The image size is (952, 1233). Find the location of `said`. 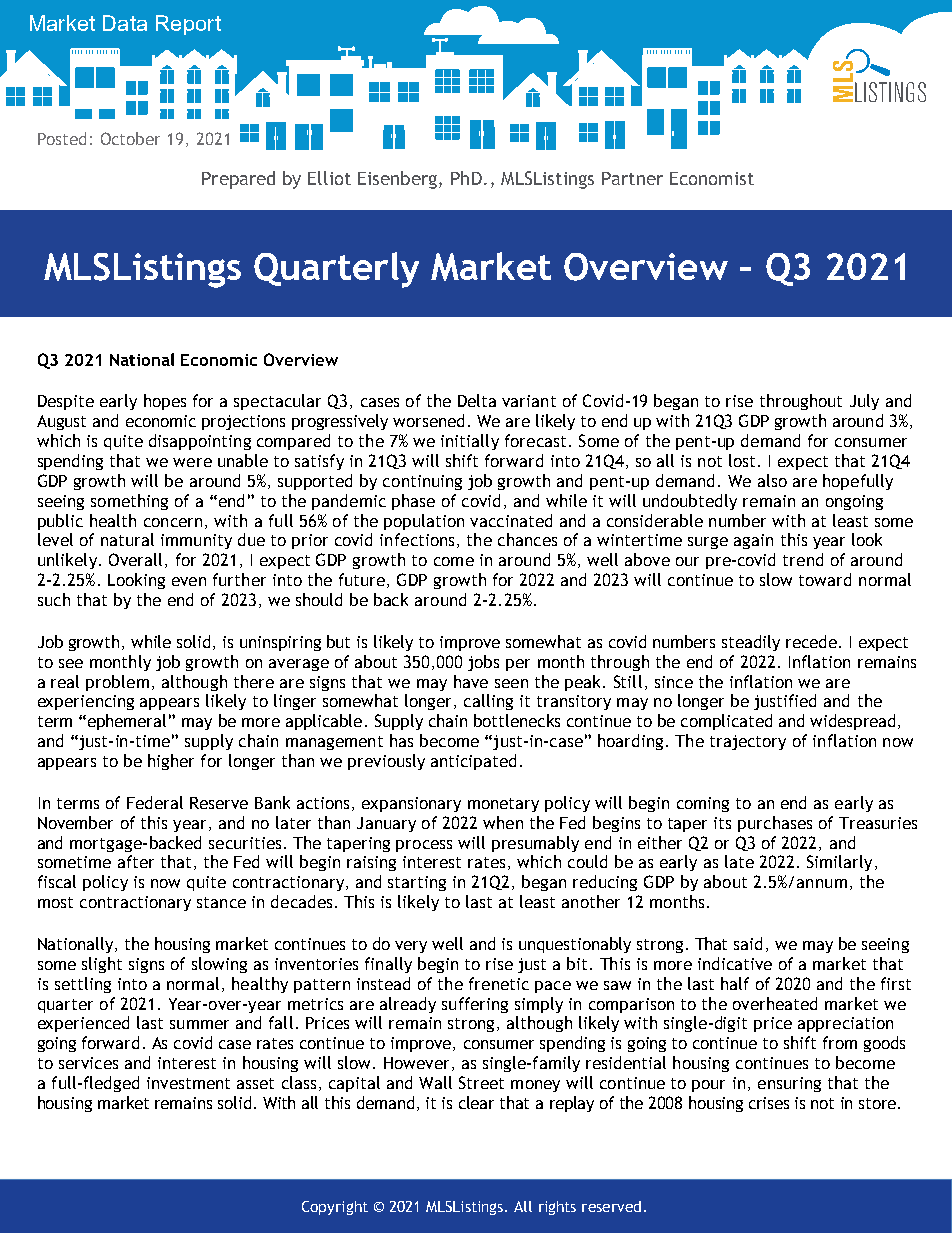

said is located at coordinates (748, 943).
